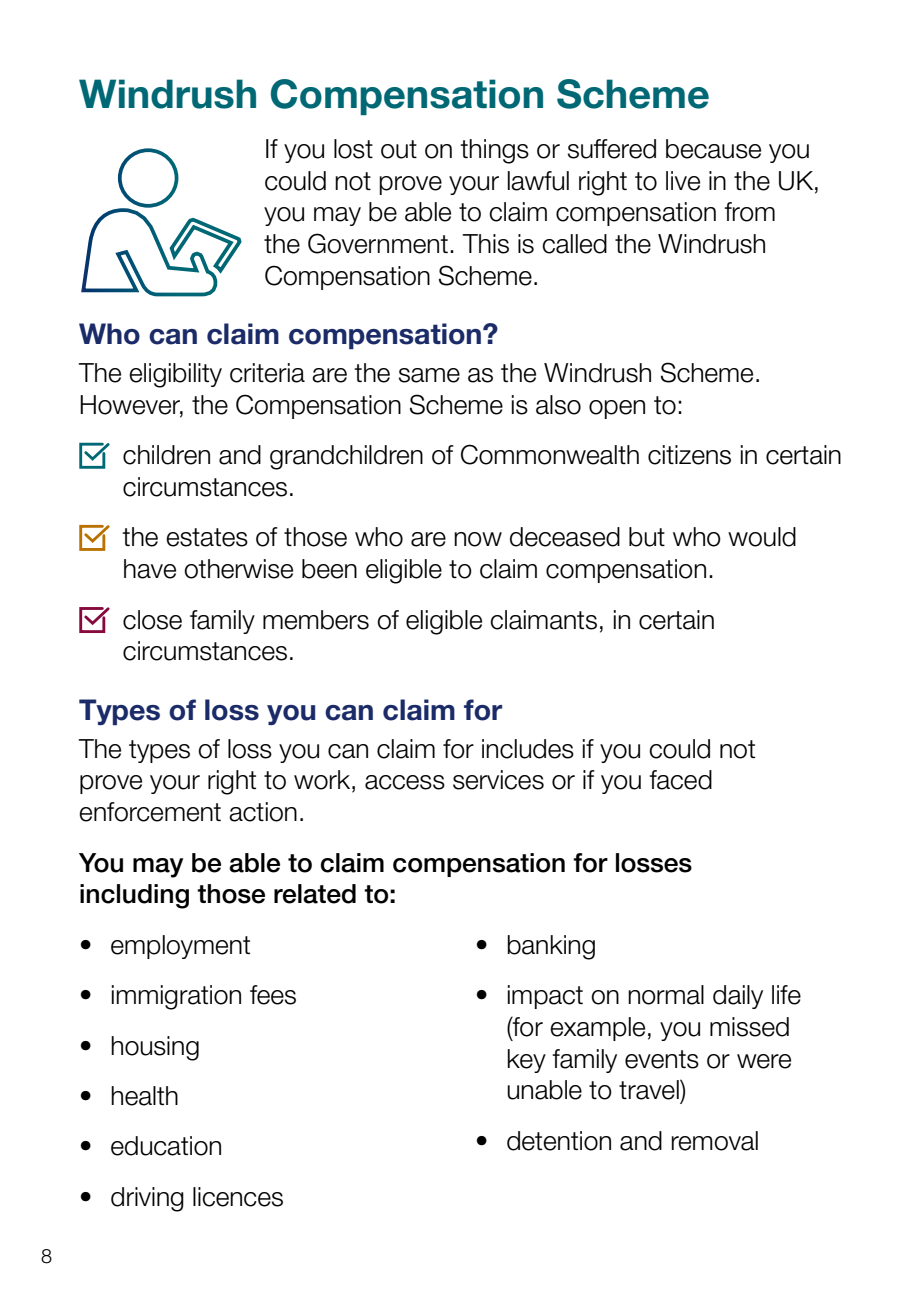 This screenshot has height=1311, width=924. Describe the element at coordinates (478, 539) in the screenshot. I see `now` at that location.
